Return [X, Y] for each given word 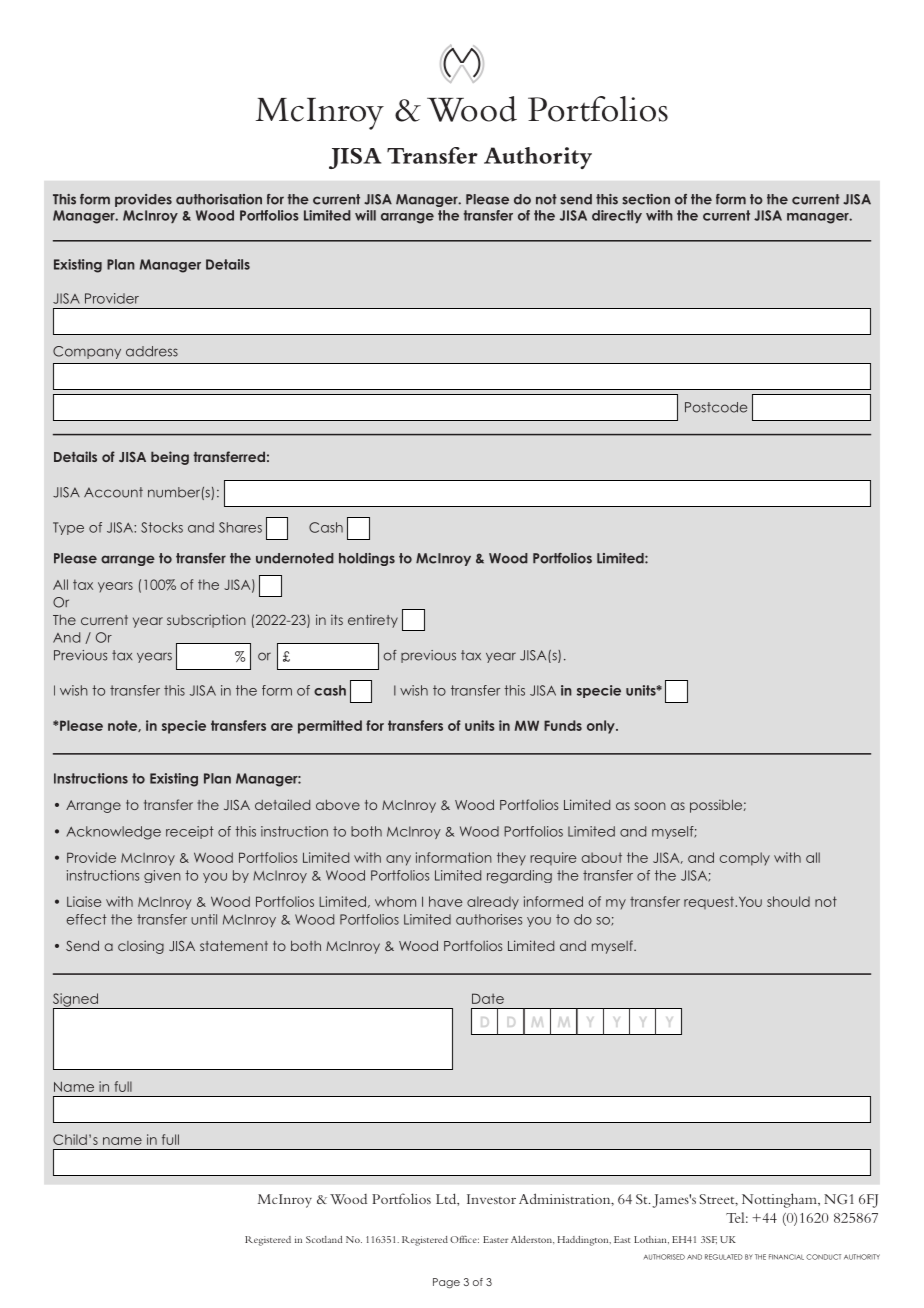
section [646, 199]
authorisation [219, 199]
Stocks [162, 527]
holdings [367, 559]
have [446, 901]
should [788, 901]
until [204, 919]
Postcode [716, 407]
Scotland [324, 1239]
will [365, 215]
